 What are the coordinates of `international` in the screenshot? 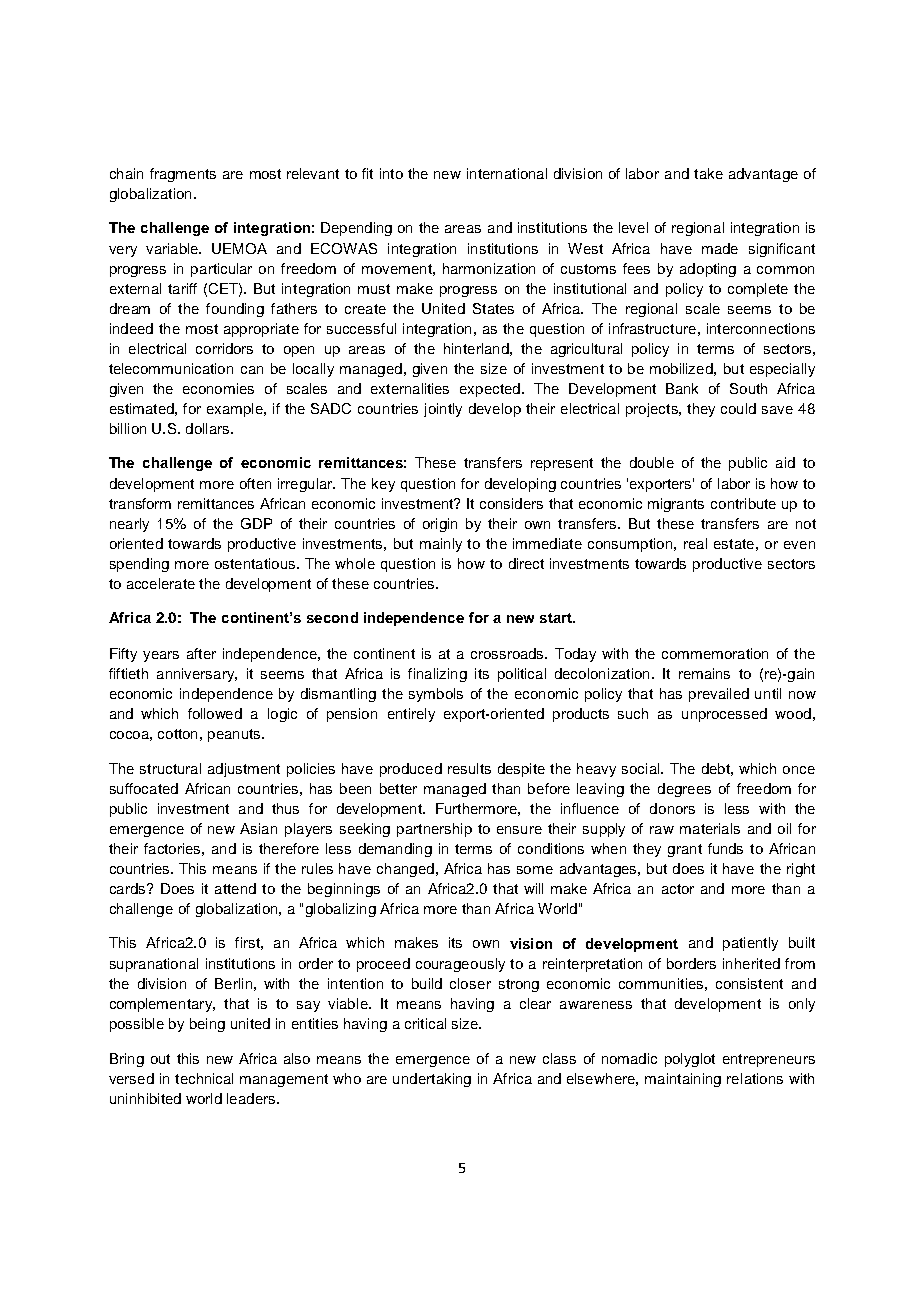 It's located at (507, 173).
